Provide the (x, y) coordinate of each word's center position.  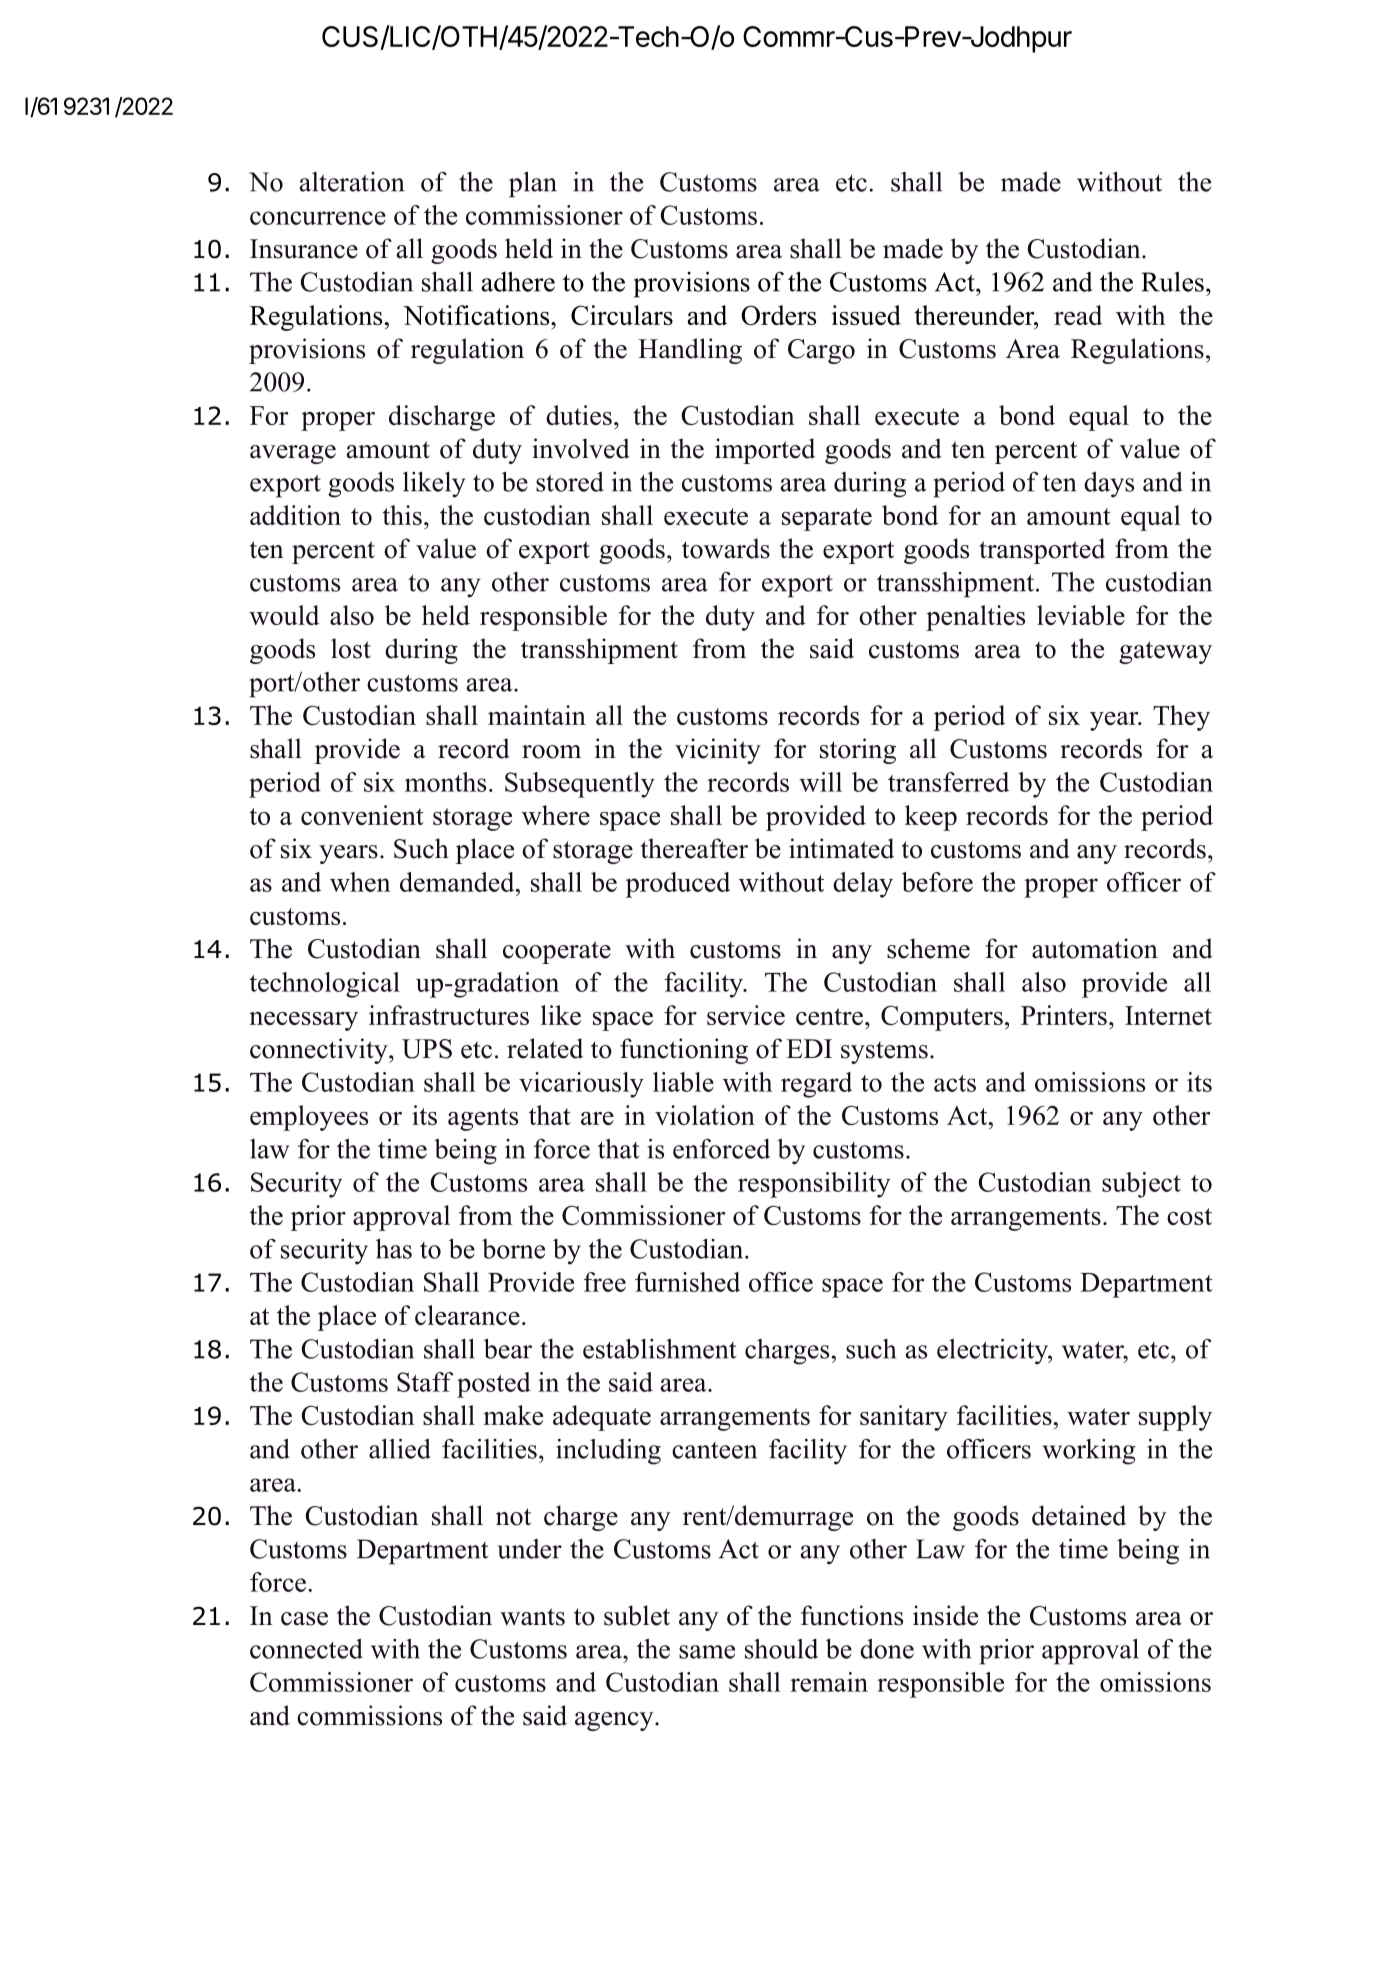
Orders (778, 315)
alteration (351, 182)
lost (351, 648)
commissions (369, 1715)
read (1078, 315)
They (1181, 718)
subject (1141, 1185)
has (394, 1248)
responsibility (814, 1185)
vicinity (718, 751)
